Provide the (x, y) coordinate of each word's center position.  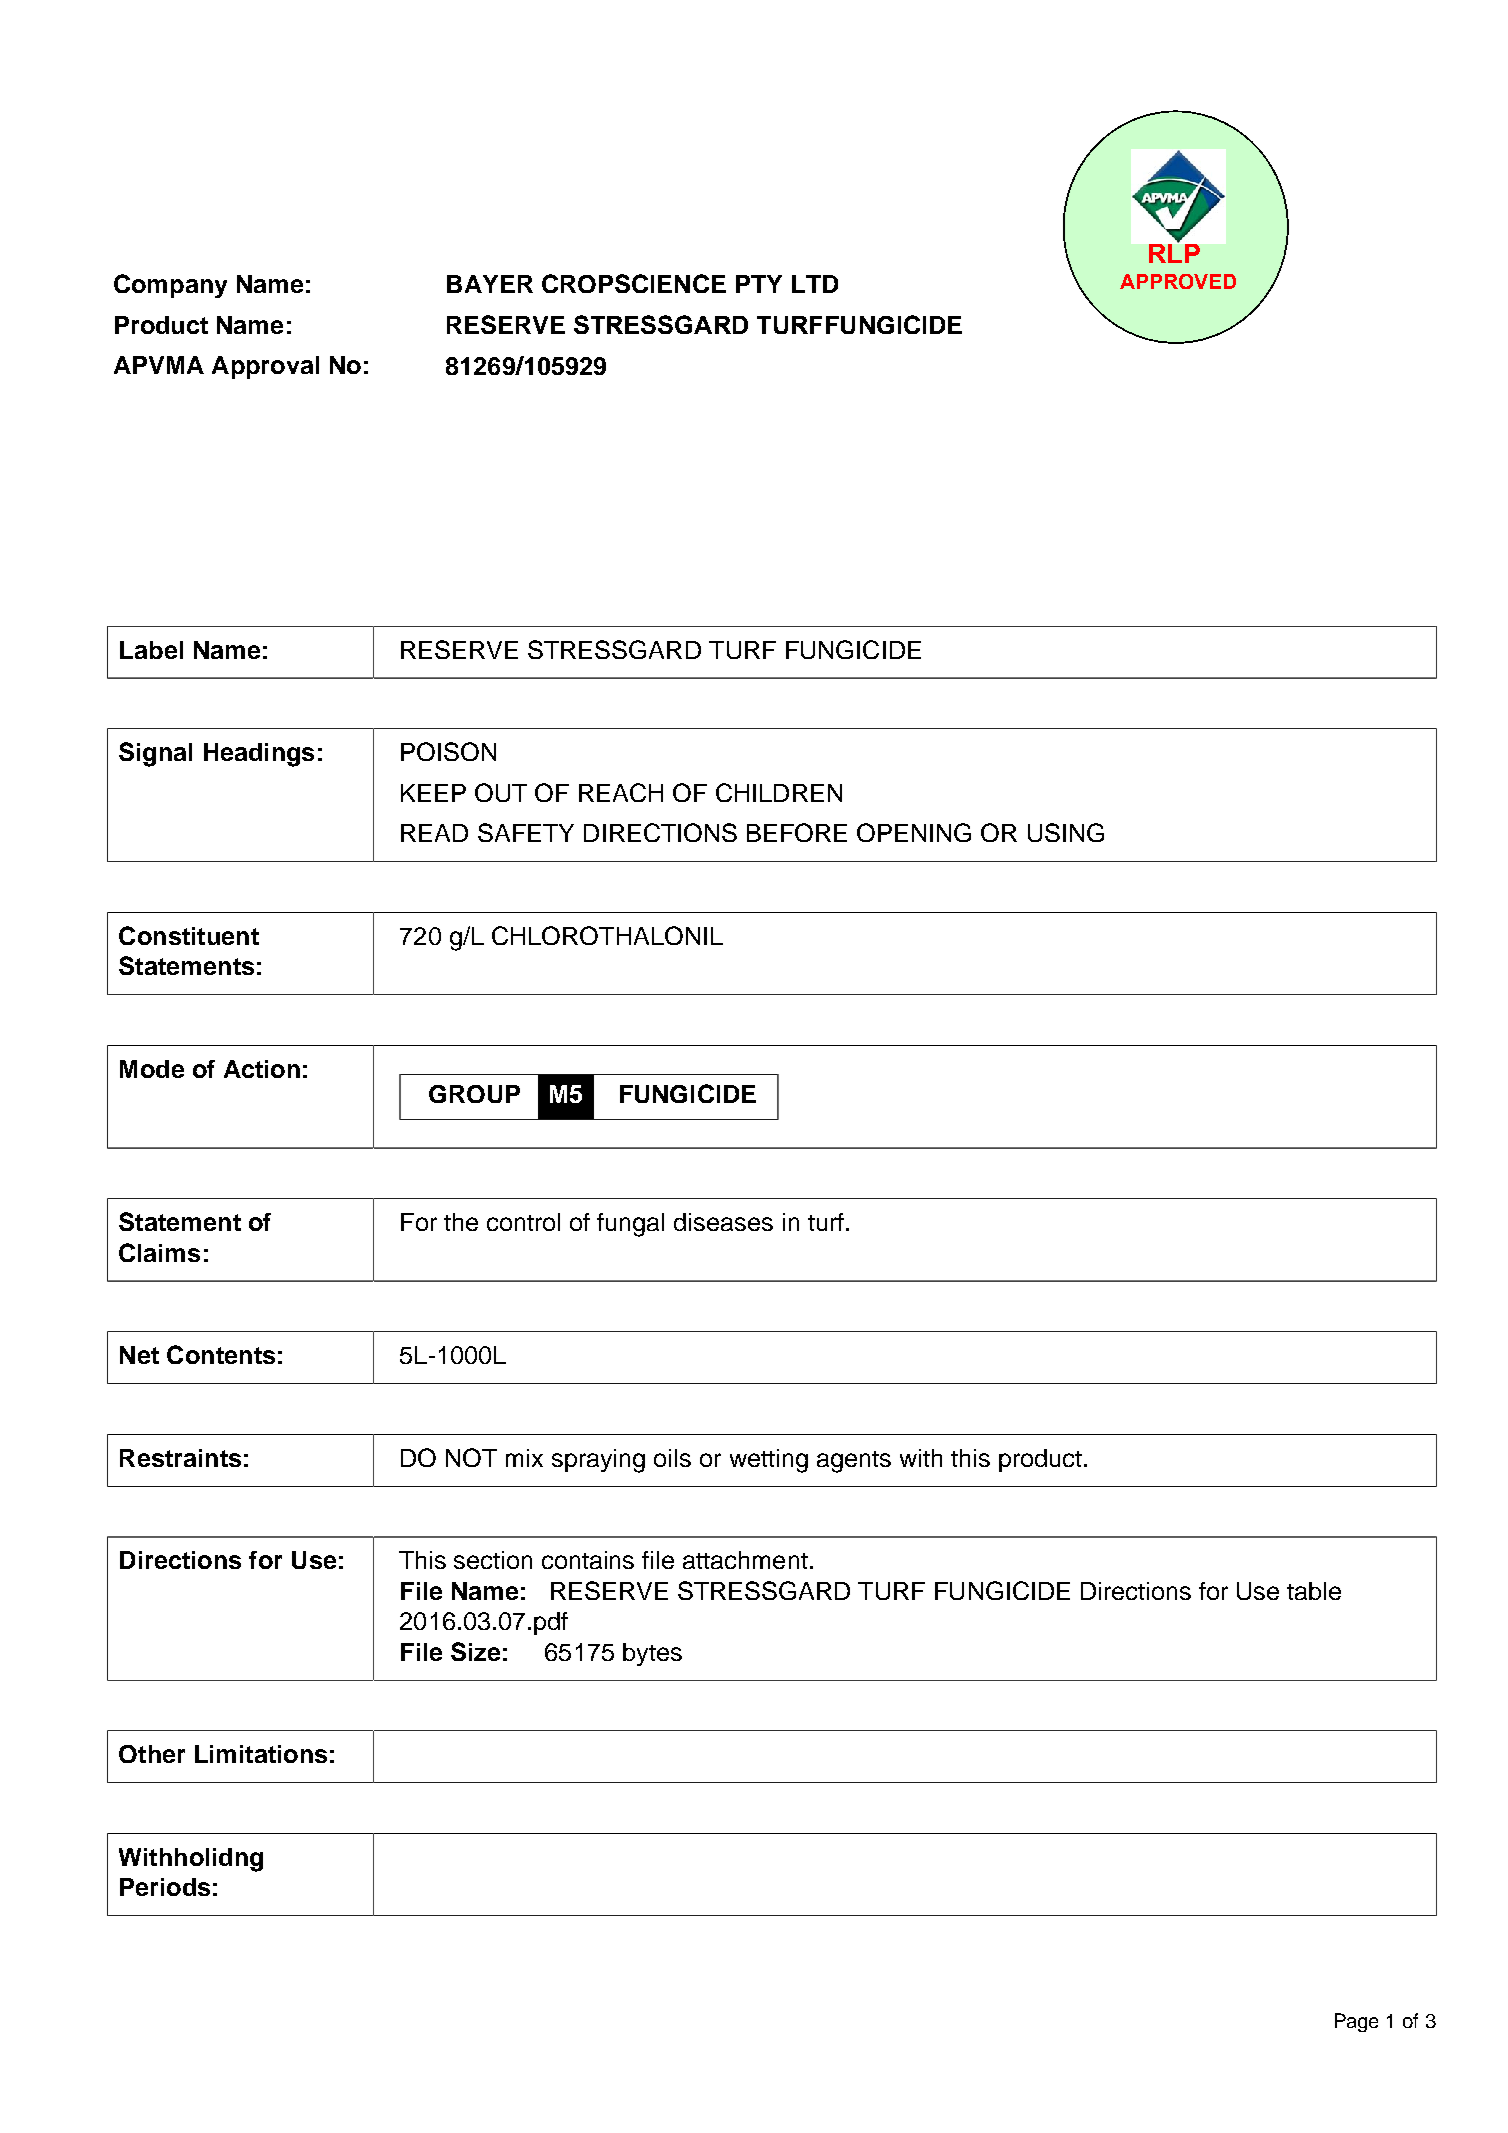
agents (854, 1462)
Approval (265, 367)
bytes (652, 1654)
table (1314, 1591)
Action (262, 1069)
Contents (221, 1354)
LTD (815, 284)
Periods (165, 1887)
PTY (759, 284)
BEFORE (797, 832)
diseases (723, 1222)
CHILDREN (779, 792)
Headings (259, 755)
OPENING (914, 832)
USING (1066, 832)
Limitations (261, 1754)
